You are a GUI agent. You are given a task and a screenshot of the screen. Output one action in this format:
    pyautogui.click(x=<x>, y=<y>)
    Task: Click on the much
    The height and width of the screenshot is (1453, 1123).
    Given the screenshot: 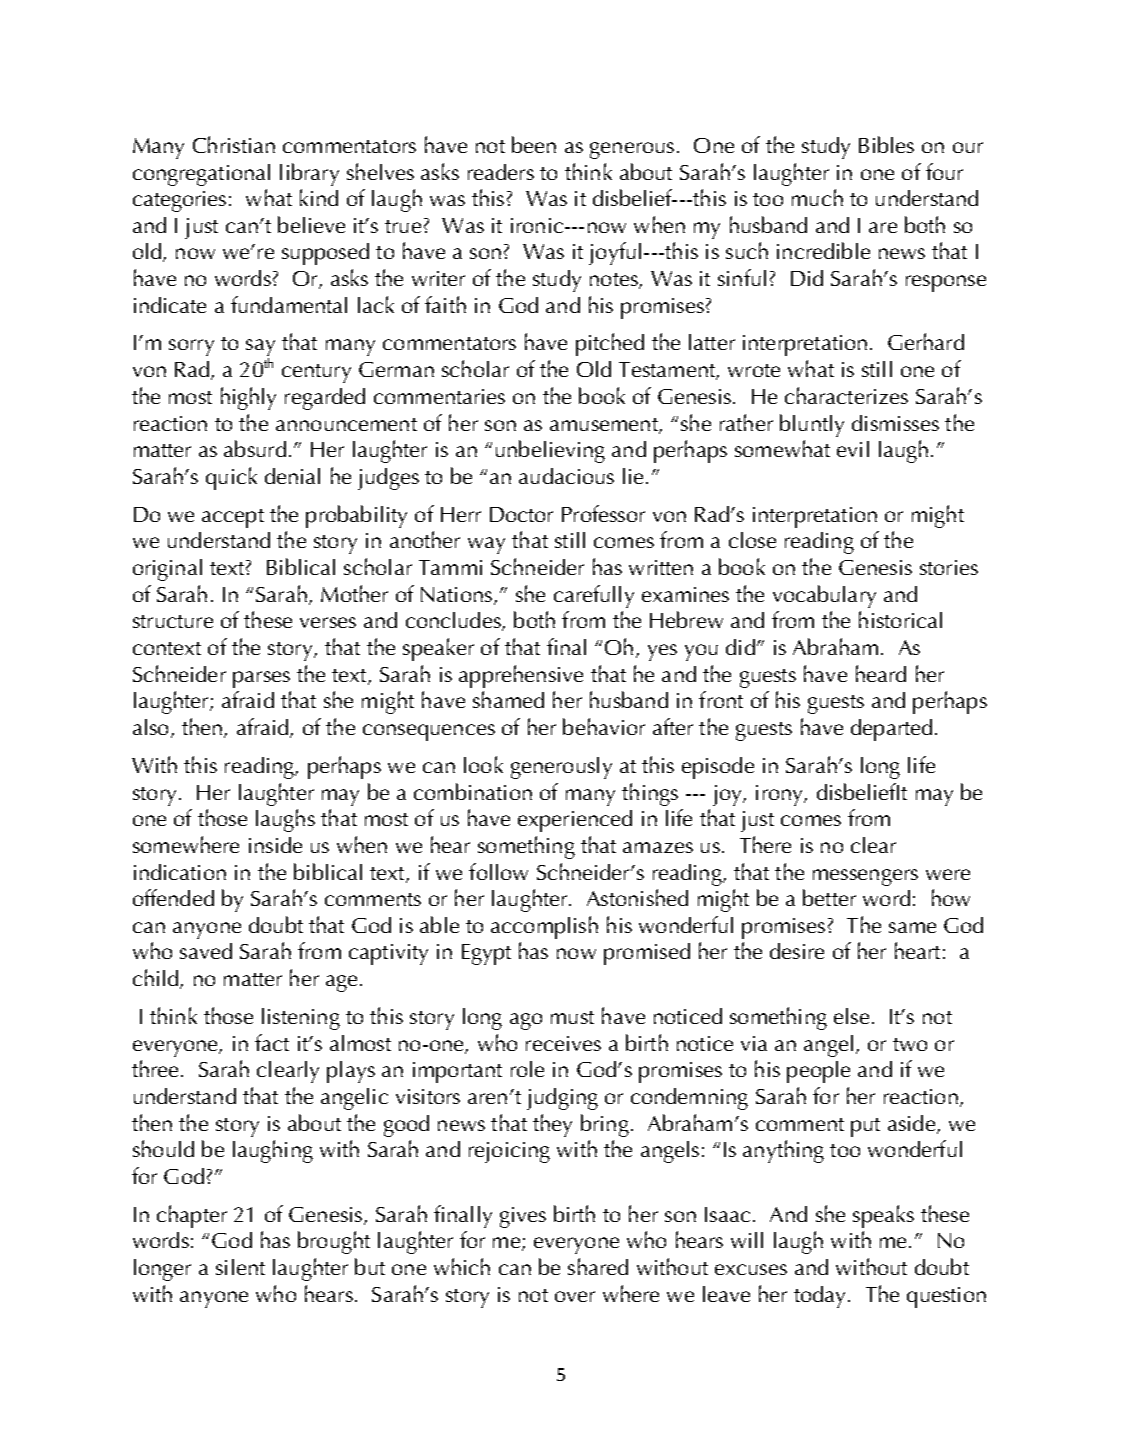 What is the action you would take?
    pyautogui.click(x=817, y=197)
